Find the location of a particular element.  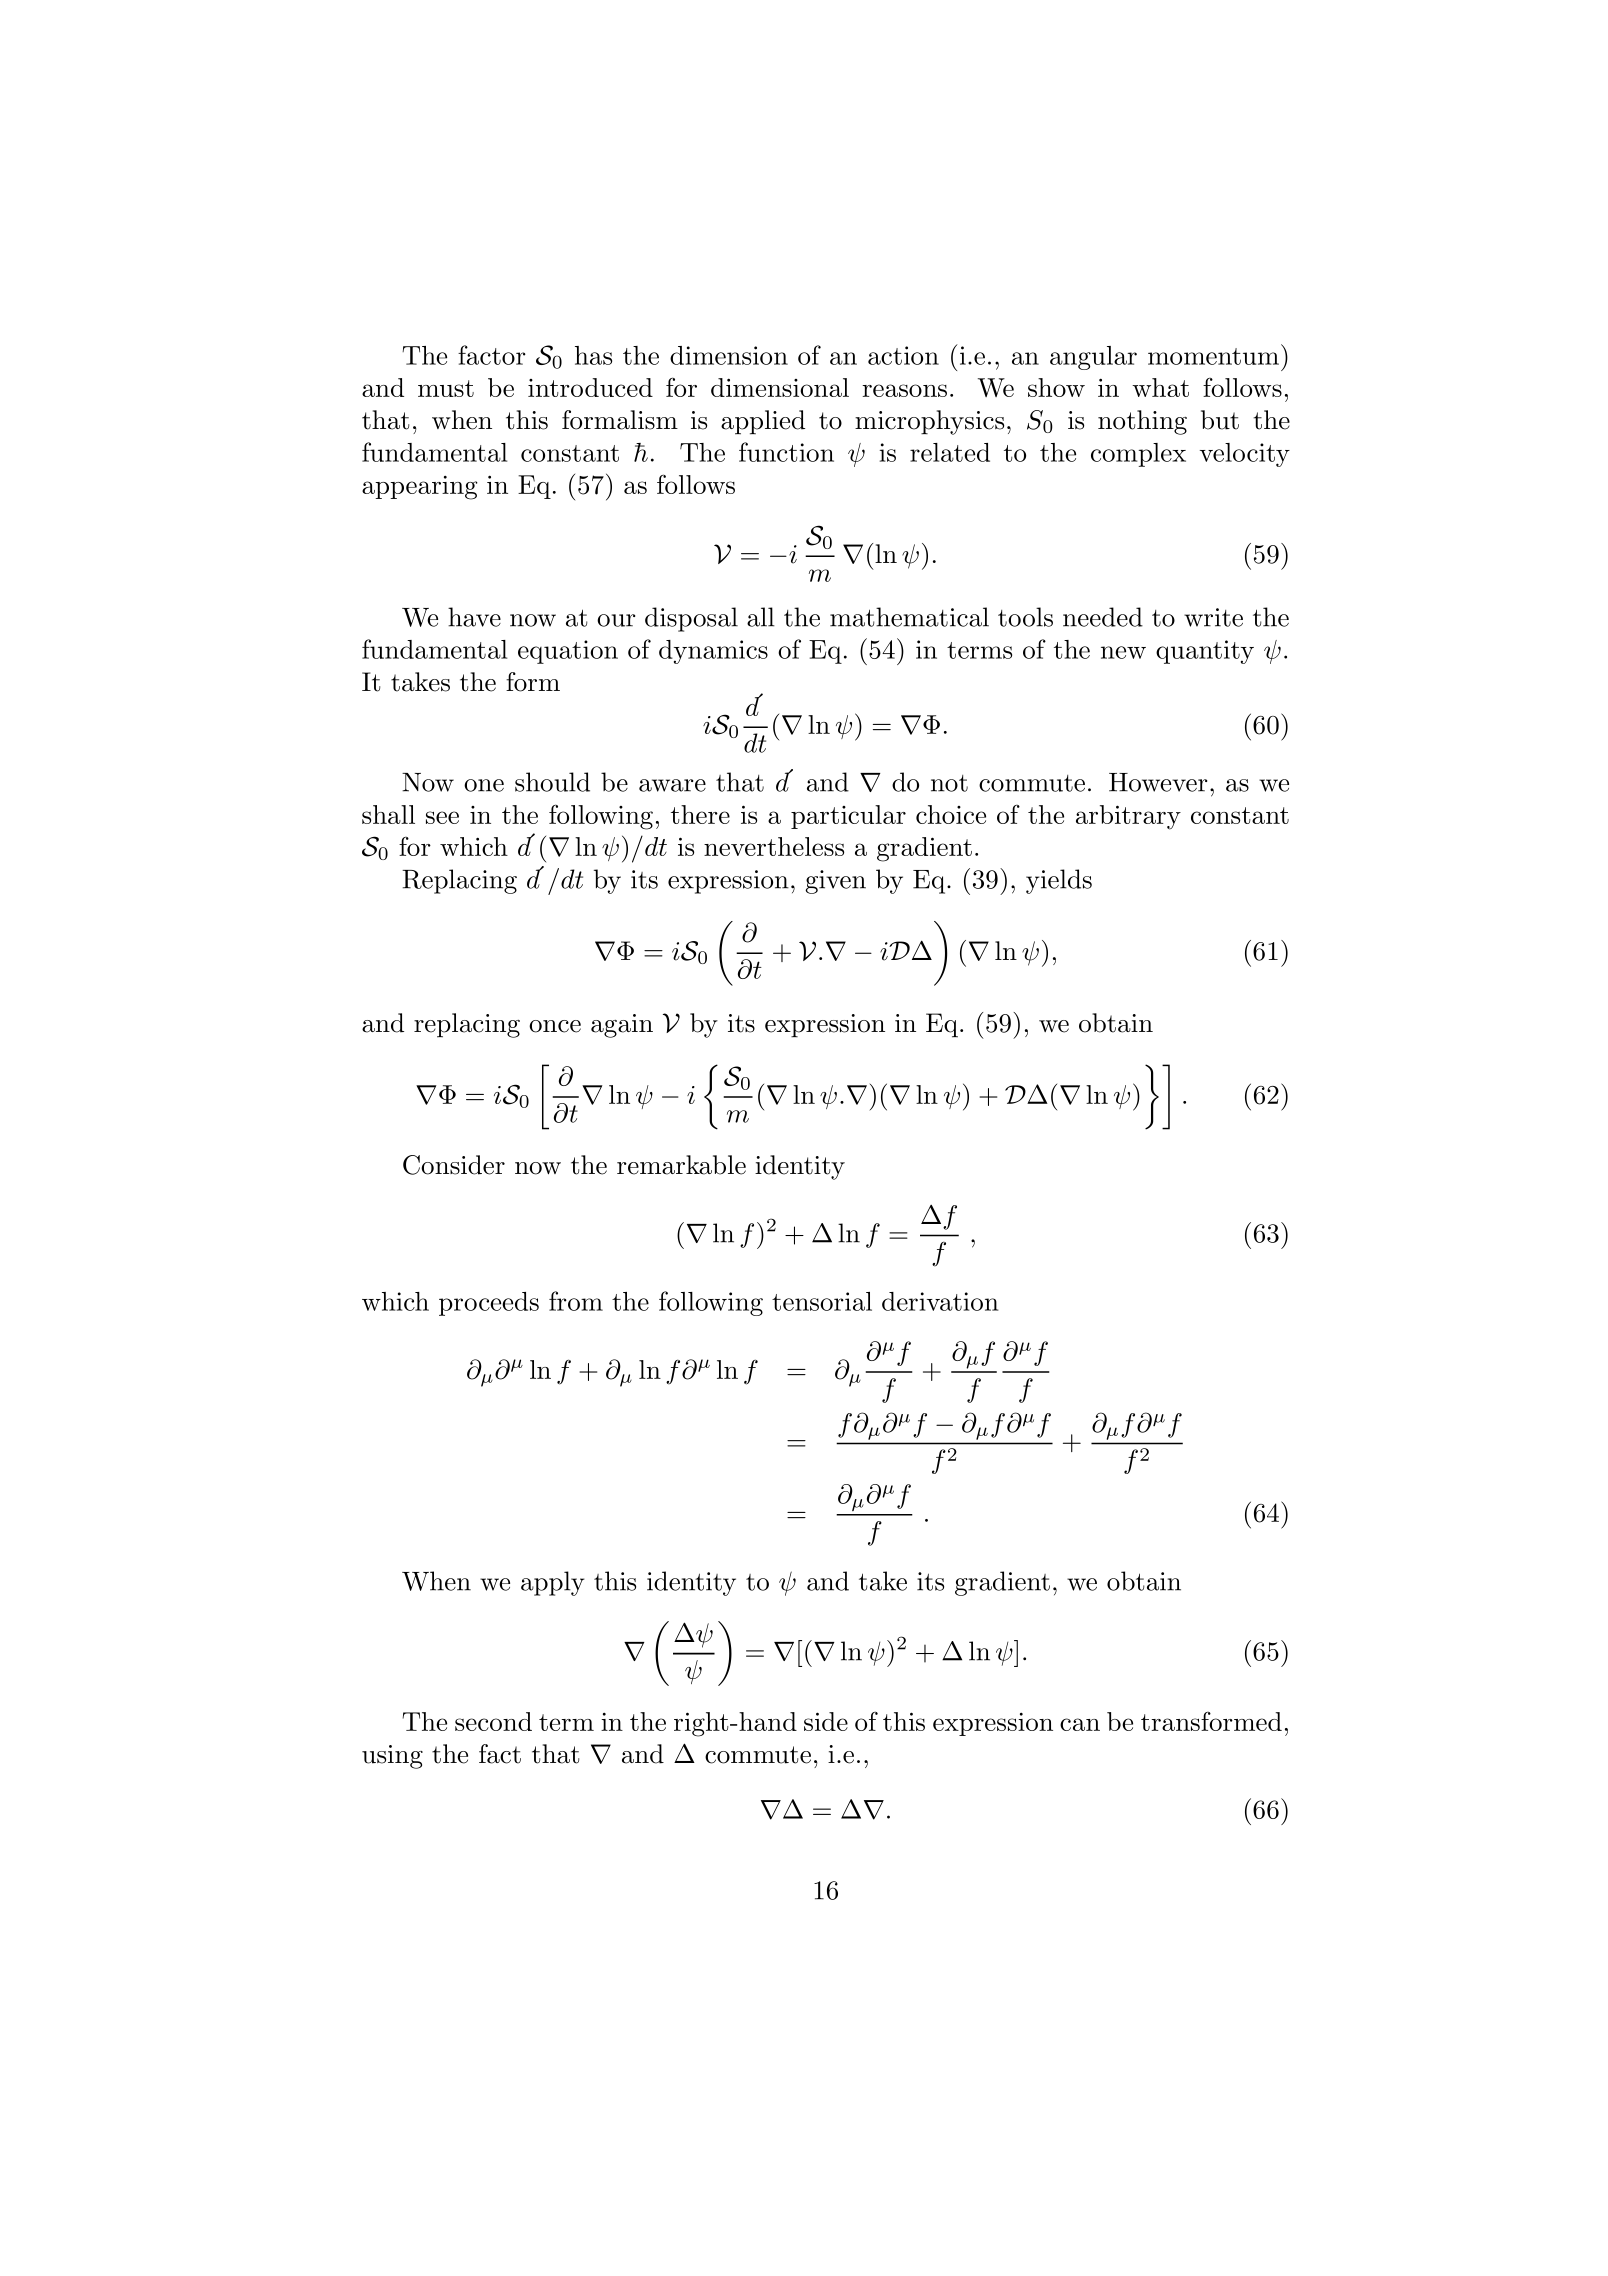

must is located at coordinates (446, 388).
